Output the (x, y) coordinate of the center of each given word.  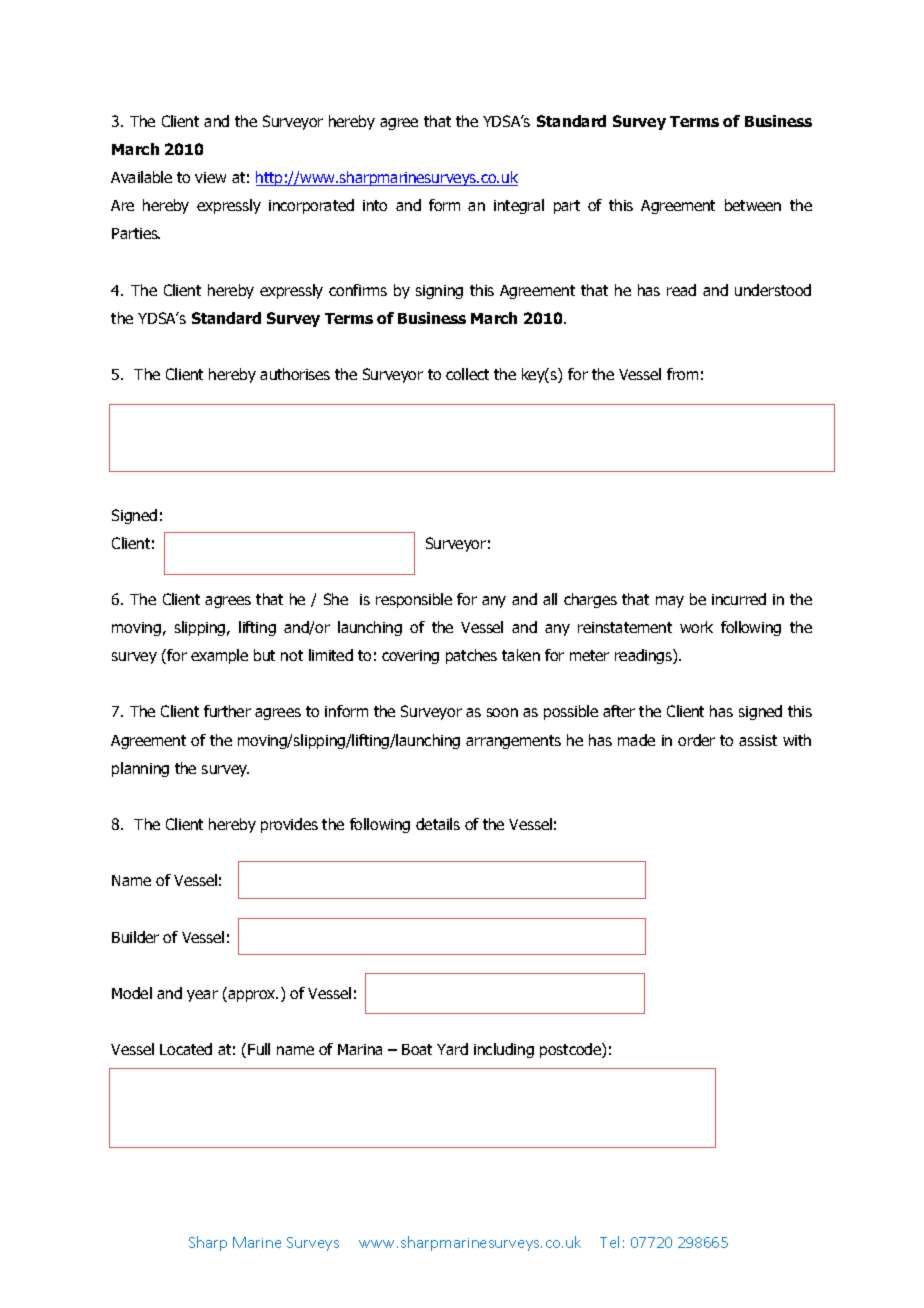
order (696, 740)
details (438, 824)
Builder (135, 937)
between (753, 205)
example (219, 656)
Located (186, 1049)
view (210, 177)
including (504, 1050)
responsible (414, 600)
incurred (739, 599)
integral (519, 206)
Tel (609, 1242)
